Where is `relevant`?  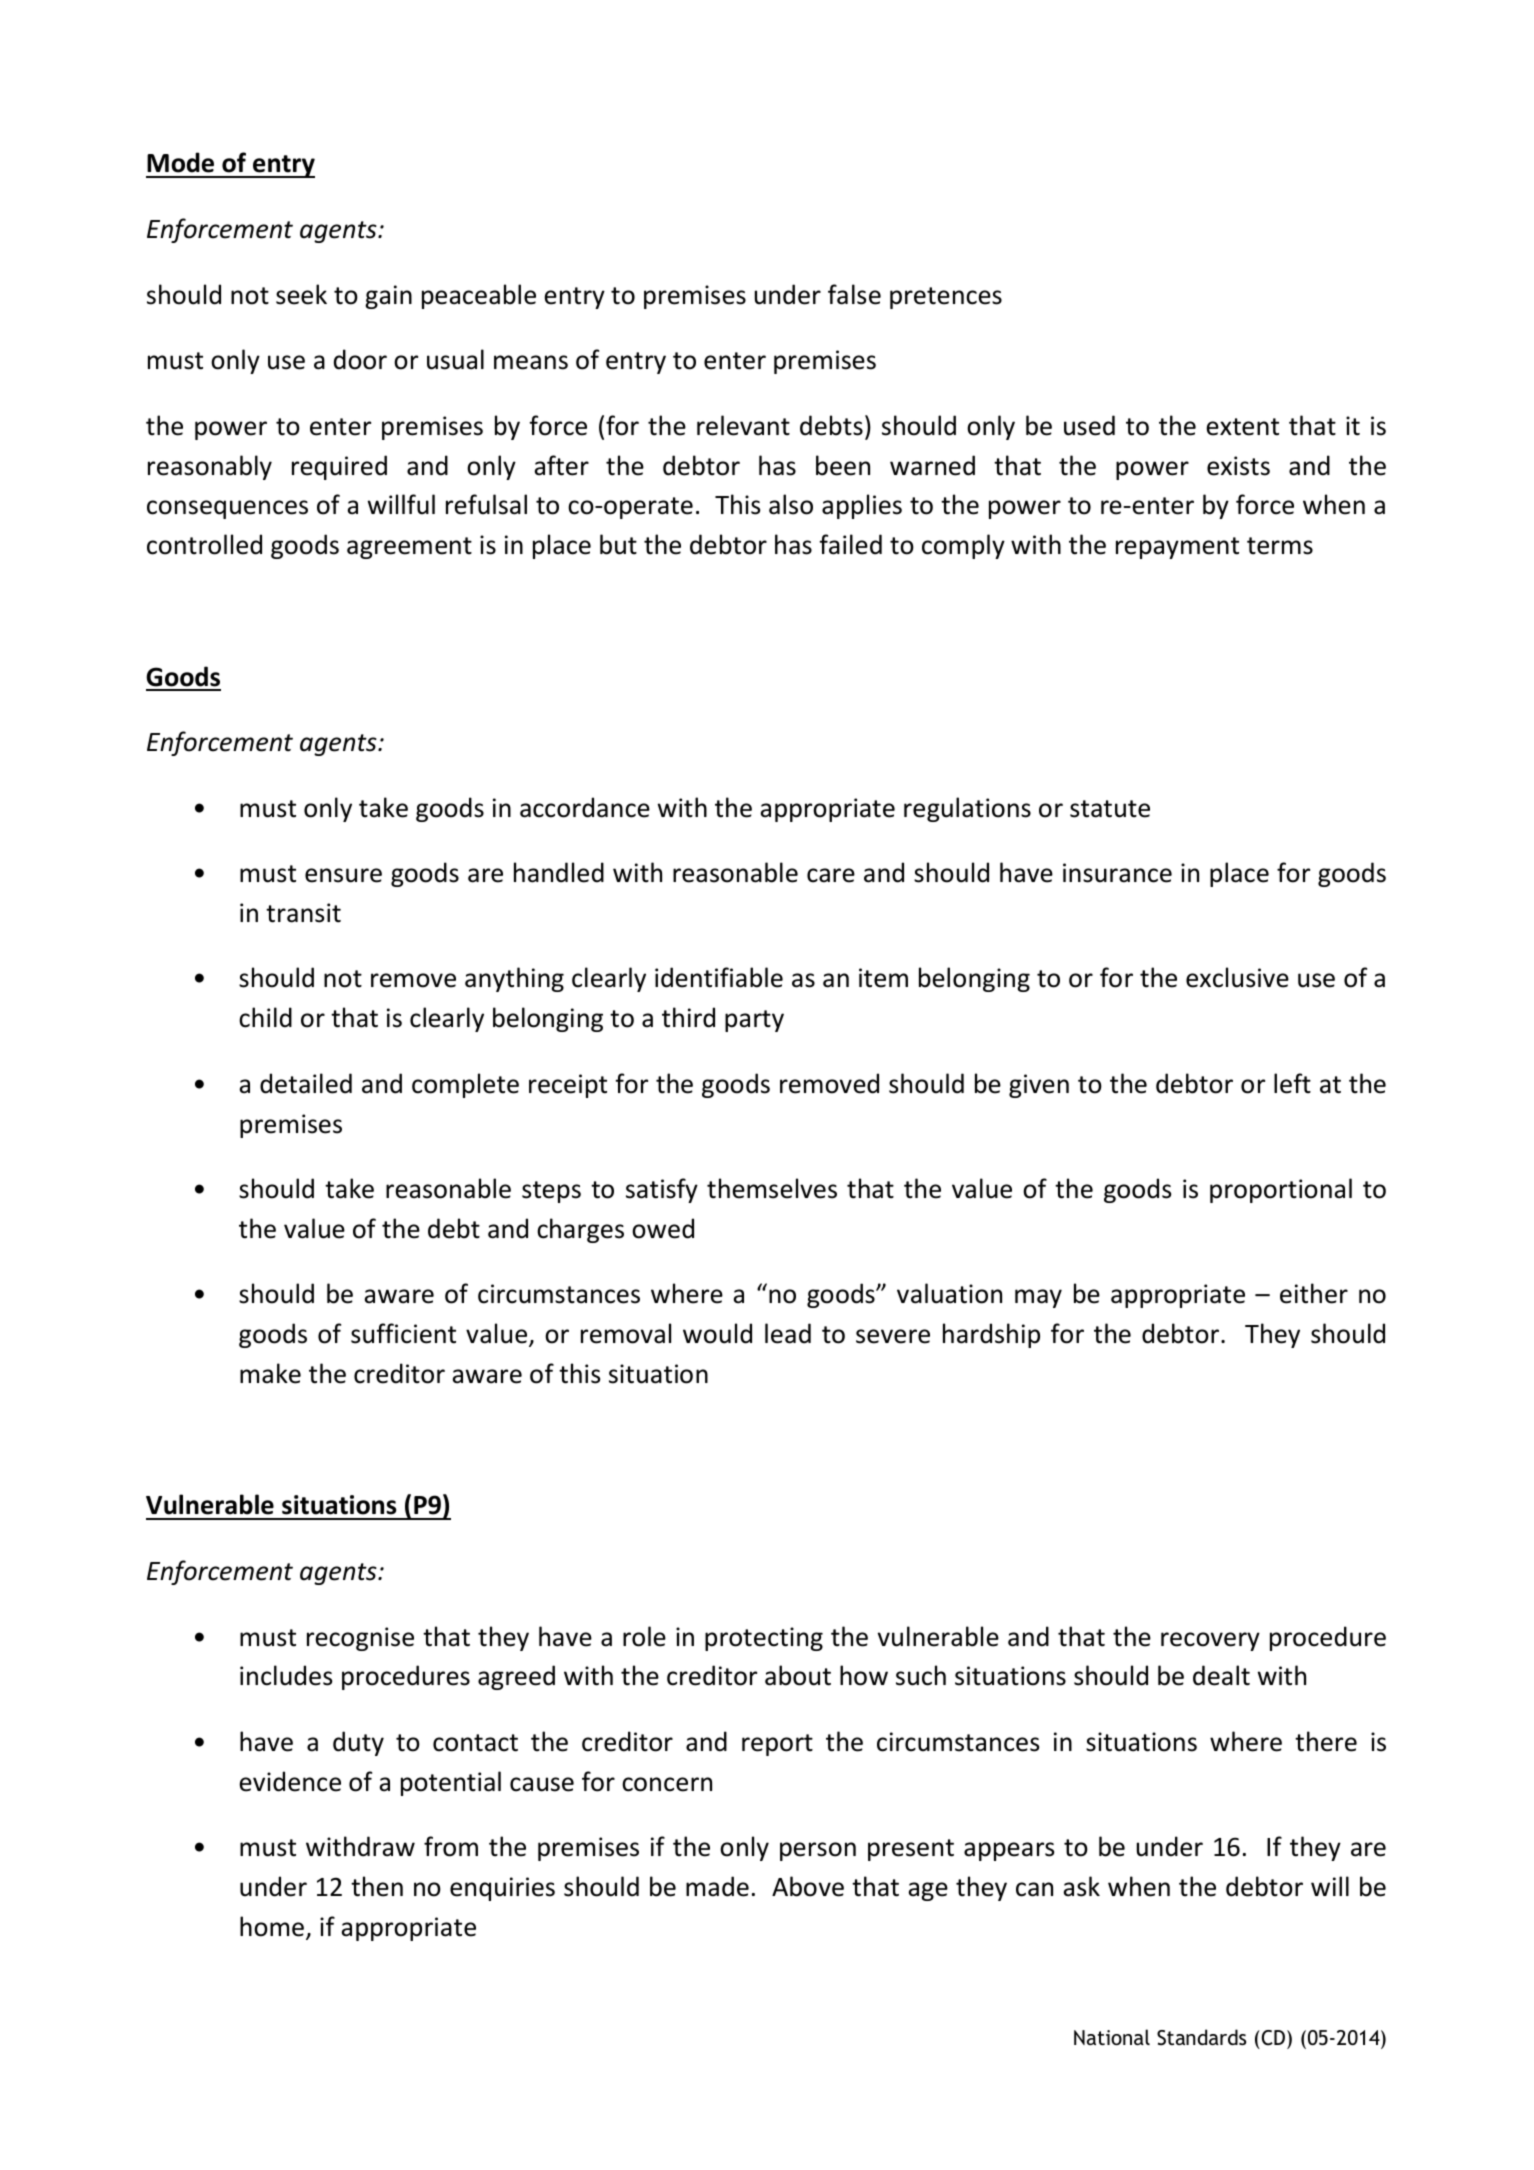
relevant is located at coordinates (743, 425).
